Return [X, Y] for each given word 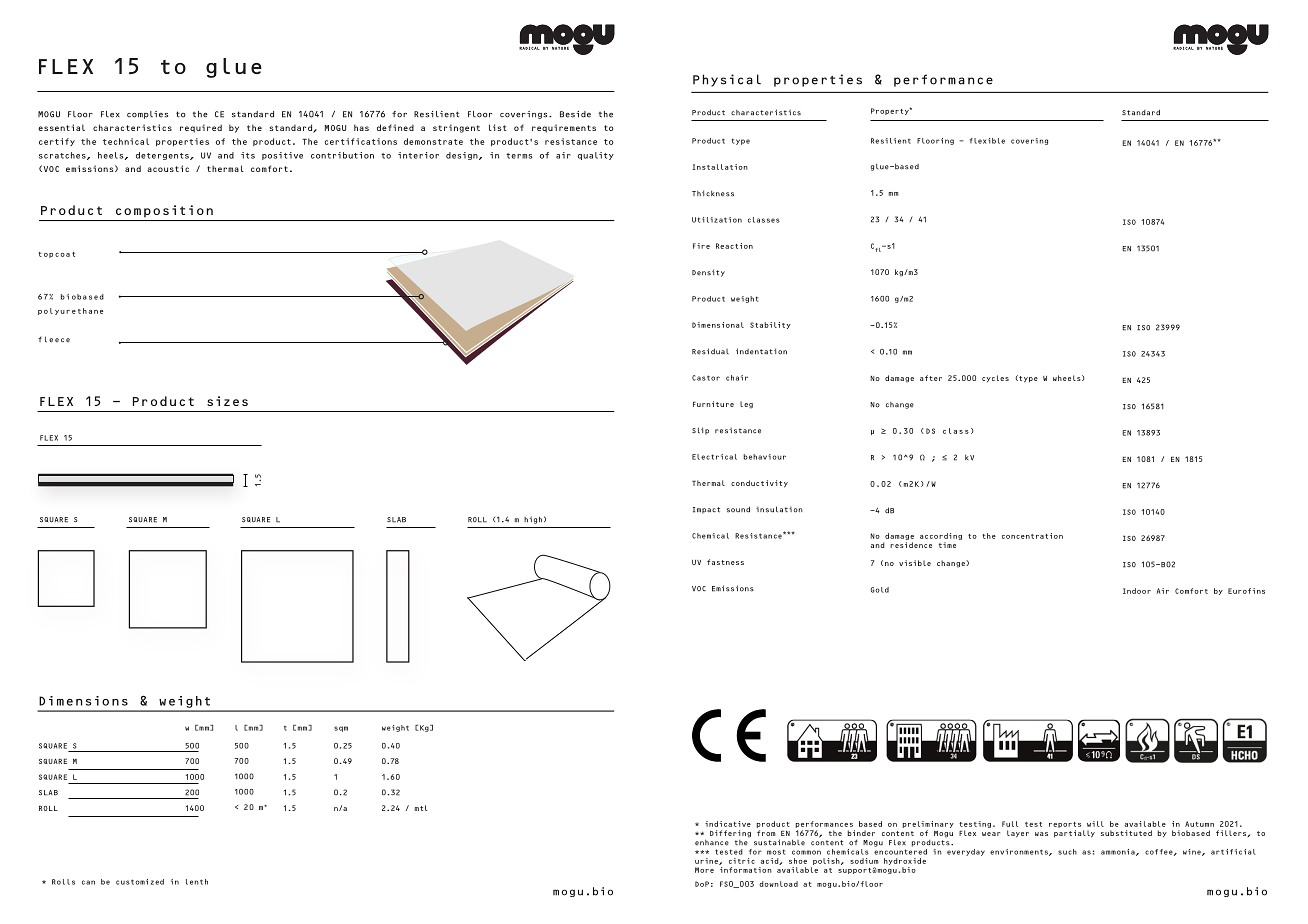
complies [147, 115]
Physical [727, 80]
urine [707, 861]
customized [140, 882]
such [1067, 852]
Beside [575, 114]
